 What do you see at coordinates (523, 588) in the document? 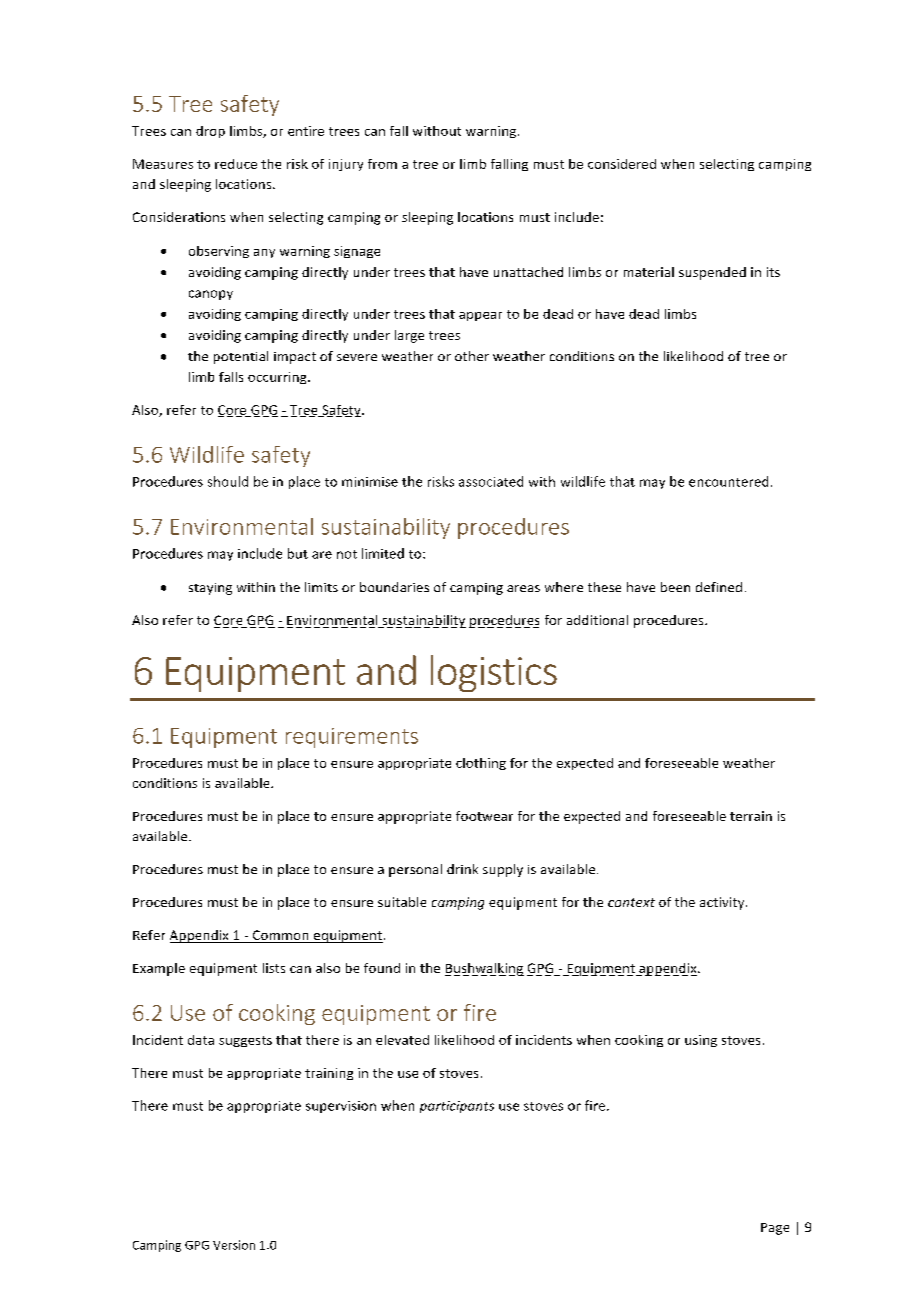
I see `areas` at bounding box center [523, 588].
